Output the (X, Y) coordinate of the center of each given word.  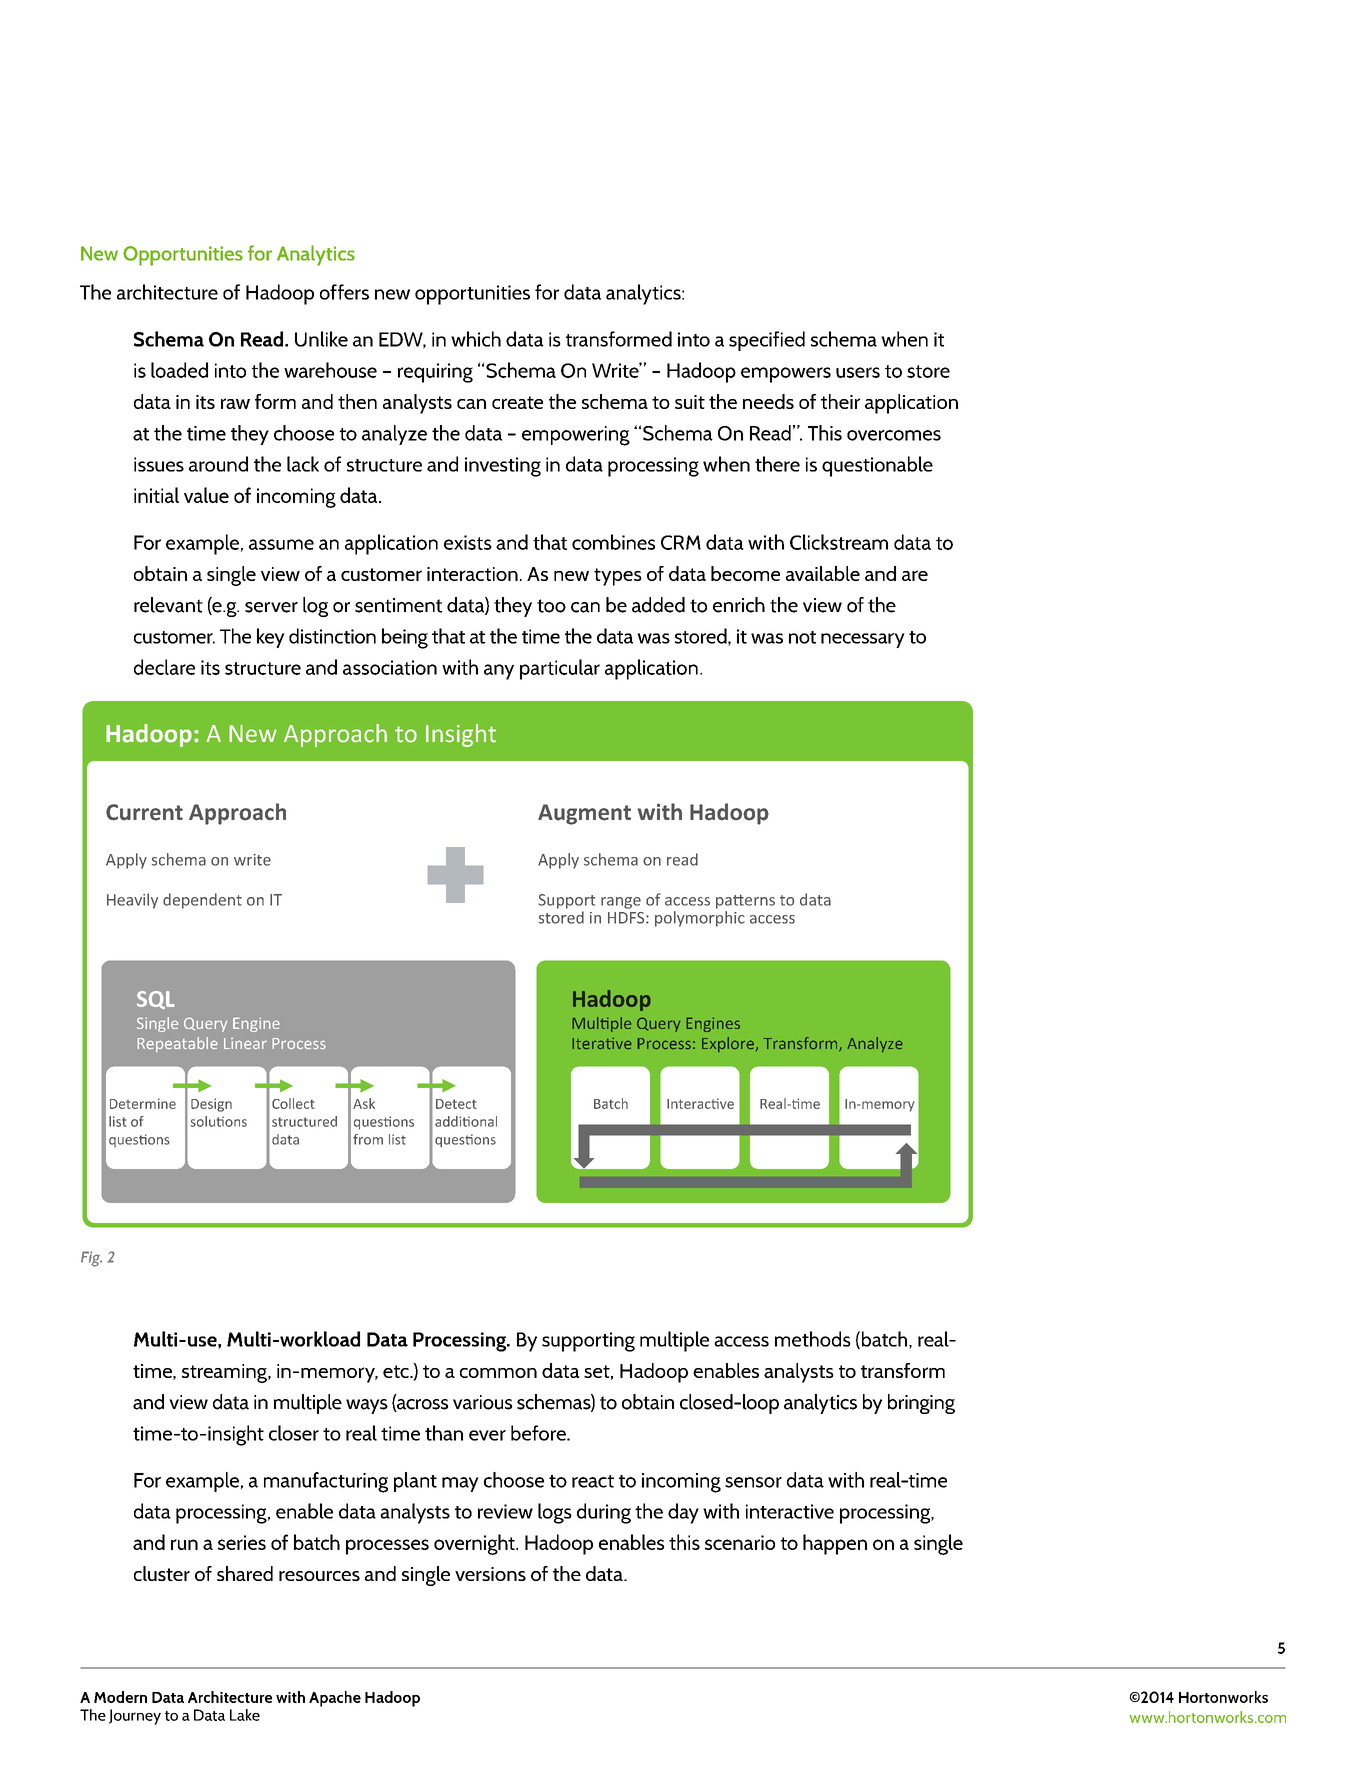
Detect (456, 1104)
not (802, 637)
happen (835, 1544)
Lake (245, 1715)
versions (490, 1574)
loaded (179, 370)
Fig (91, 1259)
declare (164, 667)
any (499, 672)
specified (767, 341)
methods (813, 1339)
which (476, 339)
